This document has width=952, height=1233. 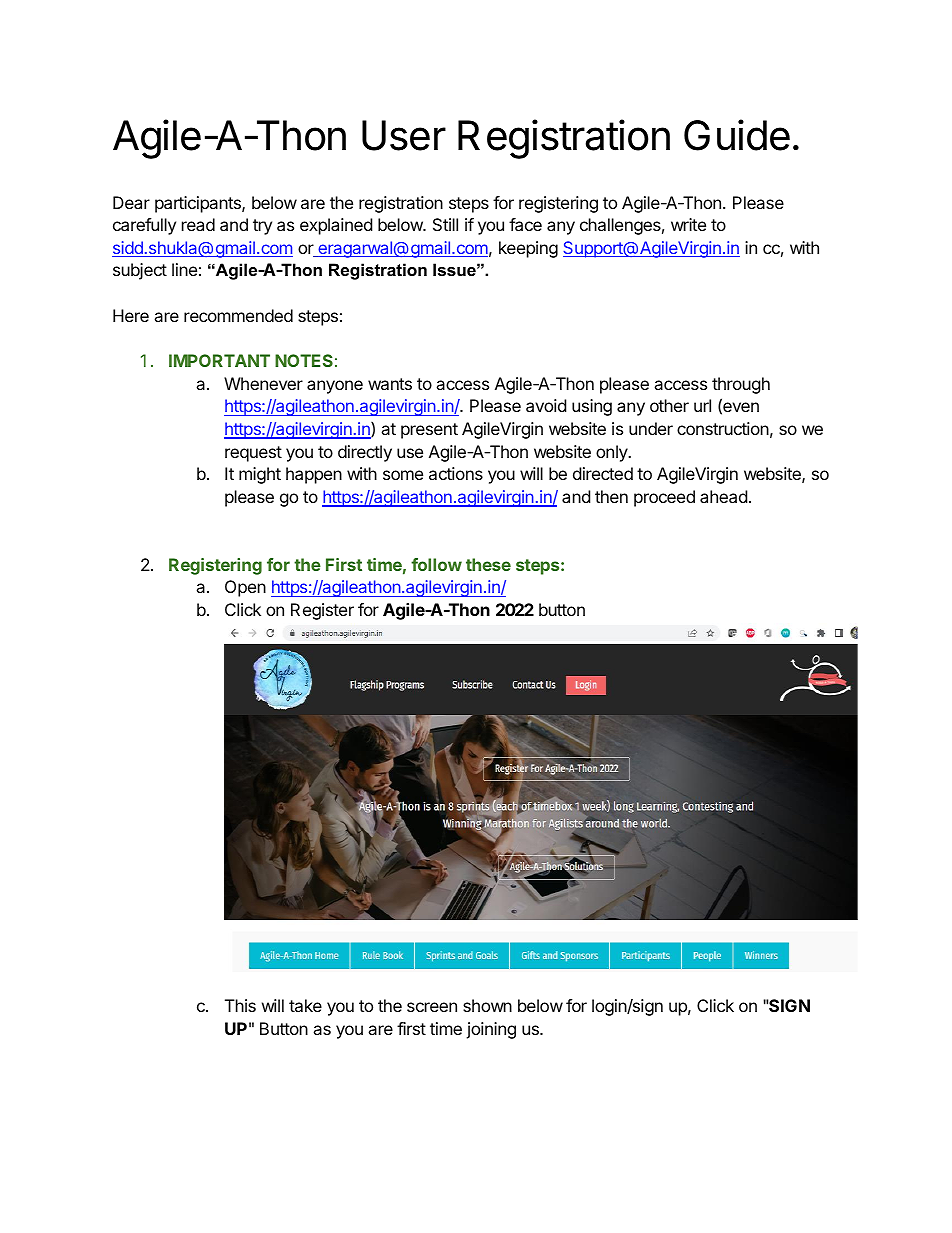 I want to click on other, so click(x=669, y=405).
